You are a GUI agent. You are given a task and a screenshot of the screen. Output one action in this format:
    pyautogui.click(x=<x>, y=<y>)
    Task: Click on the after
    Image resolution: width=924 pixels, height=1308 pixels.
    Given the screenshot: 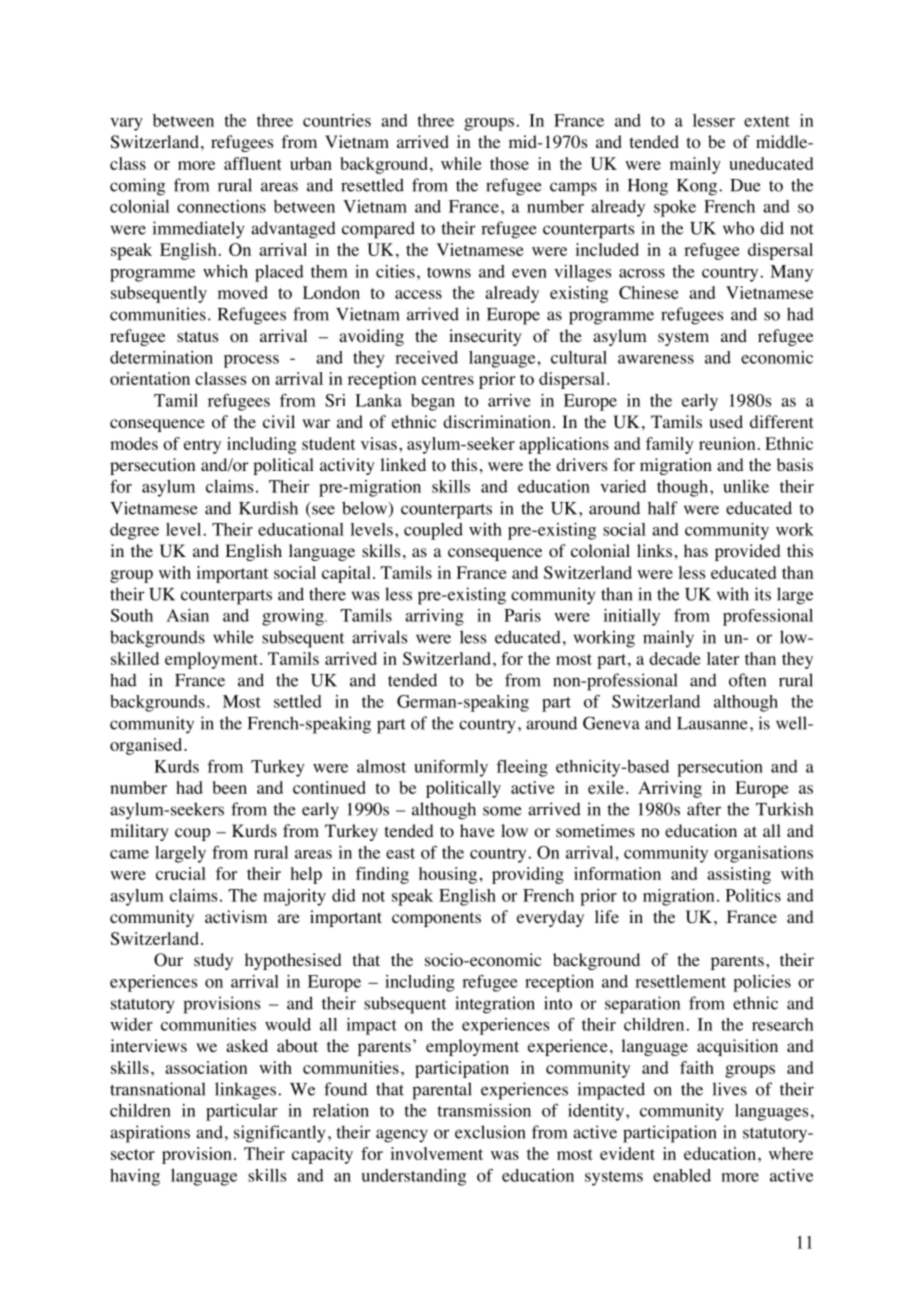 What is the action you would take?
    pyautogui.click(x=704, y=809)
